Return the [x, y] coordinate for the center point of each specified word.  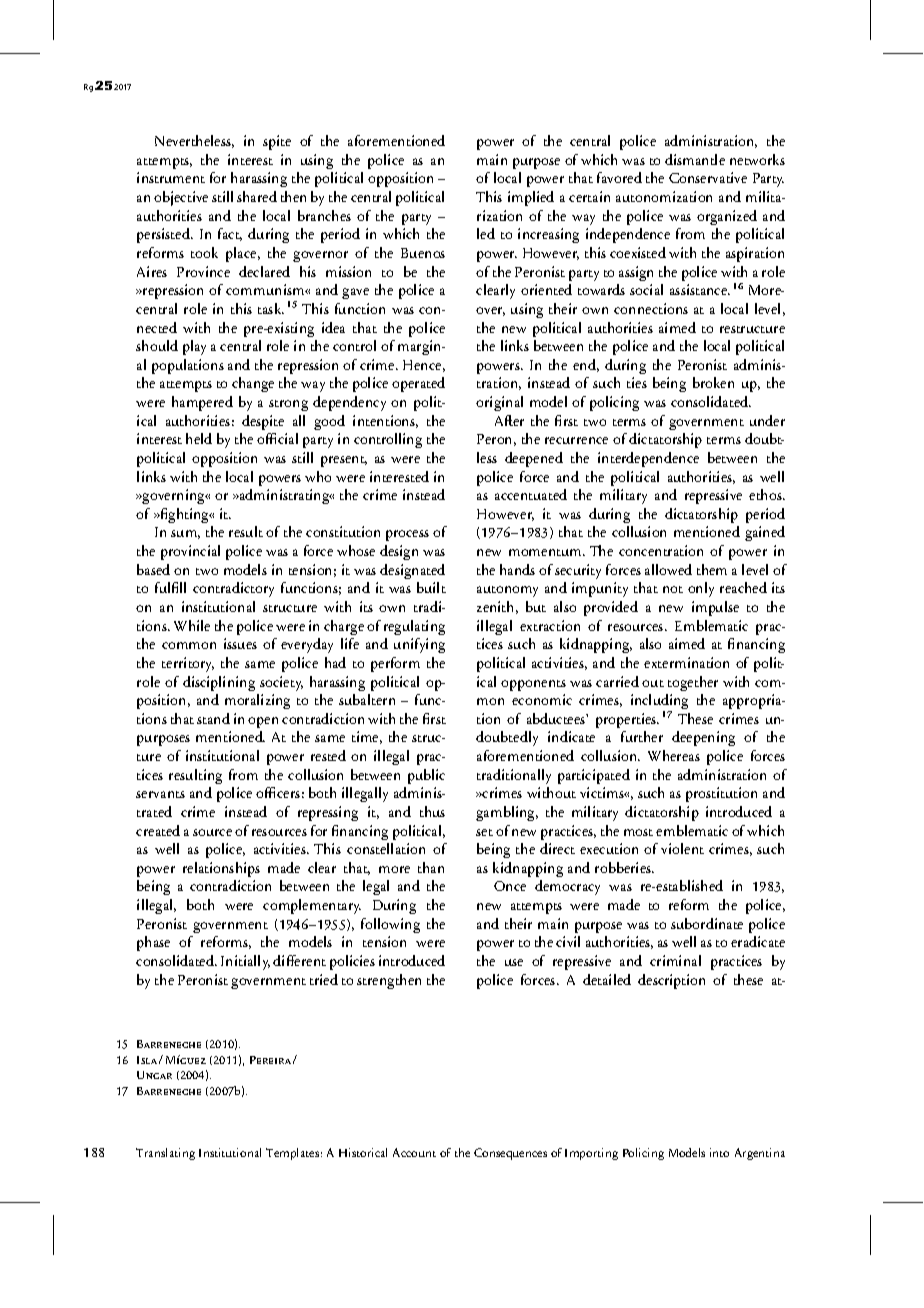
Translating [165, 1154]
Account [414, 1152]
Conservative [708, 177]
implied [531, 198]
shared [257, 196]
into [719, 1152]
